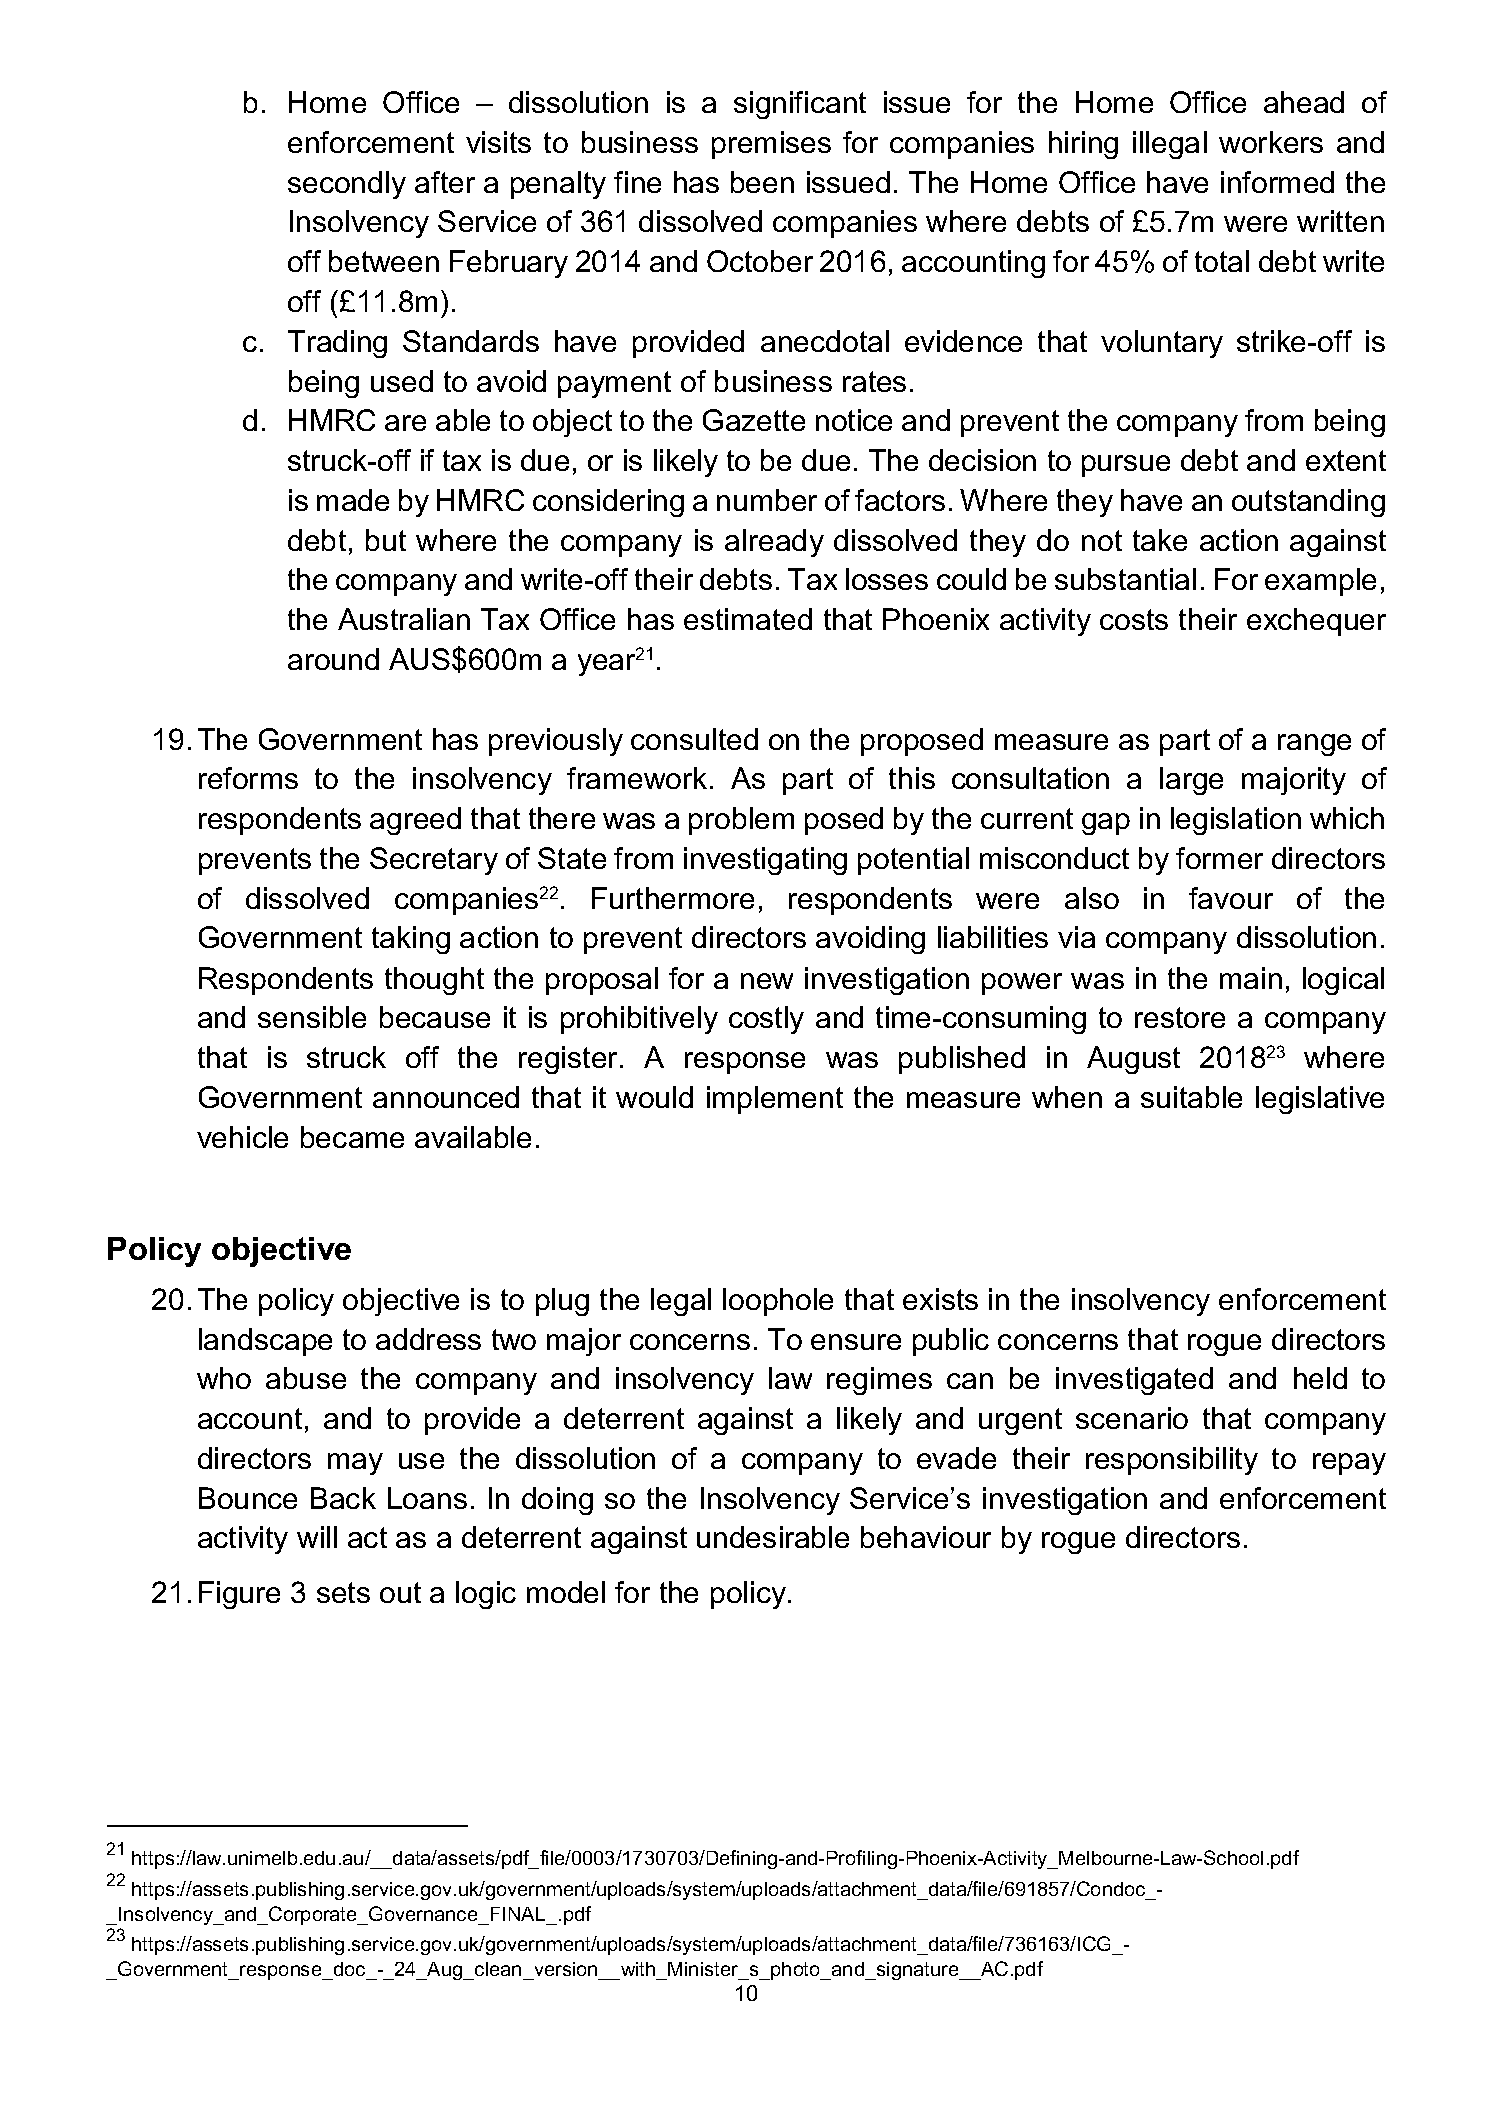 The height and width of the image is (2111, 1493). Describe the element at coordinates (771, 145) in the image. I see `premises` at that location.
